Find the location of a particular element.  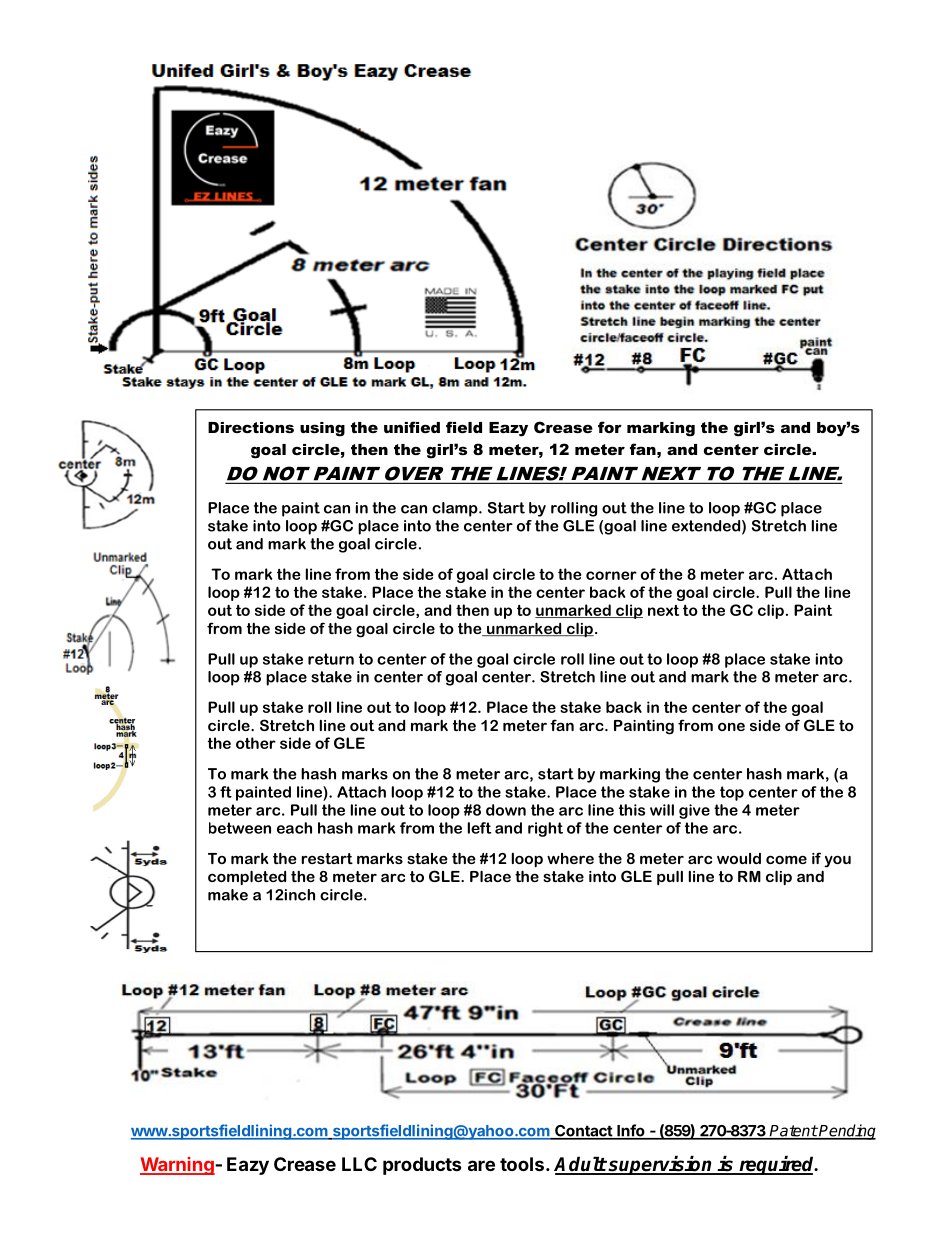

LLC is located at coordinates (359, 1164).
